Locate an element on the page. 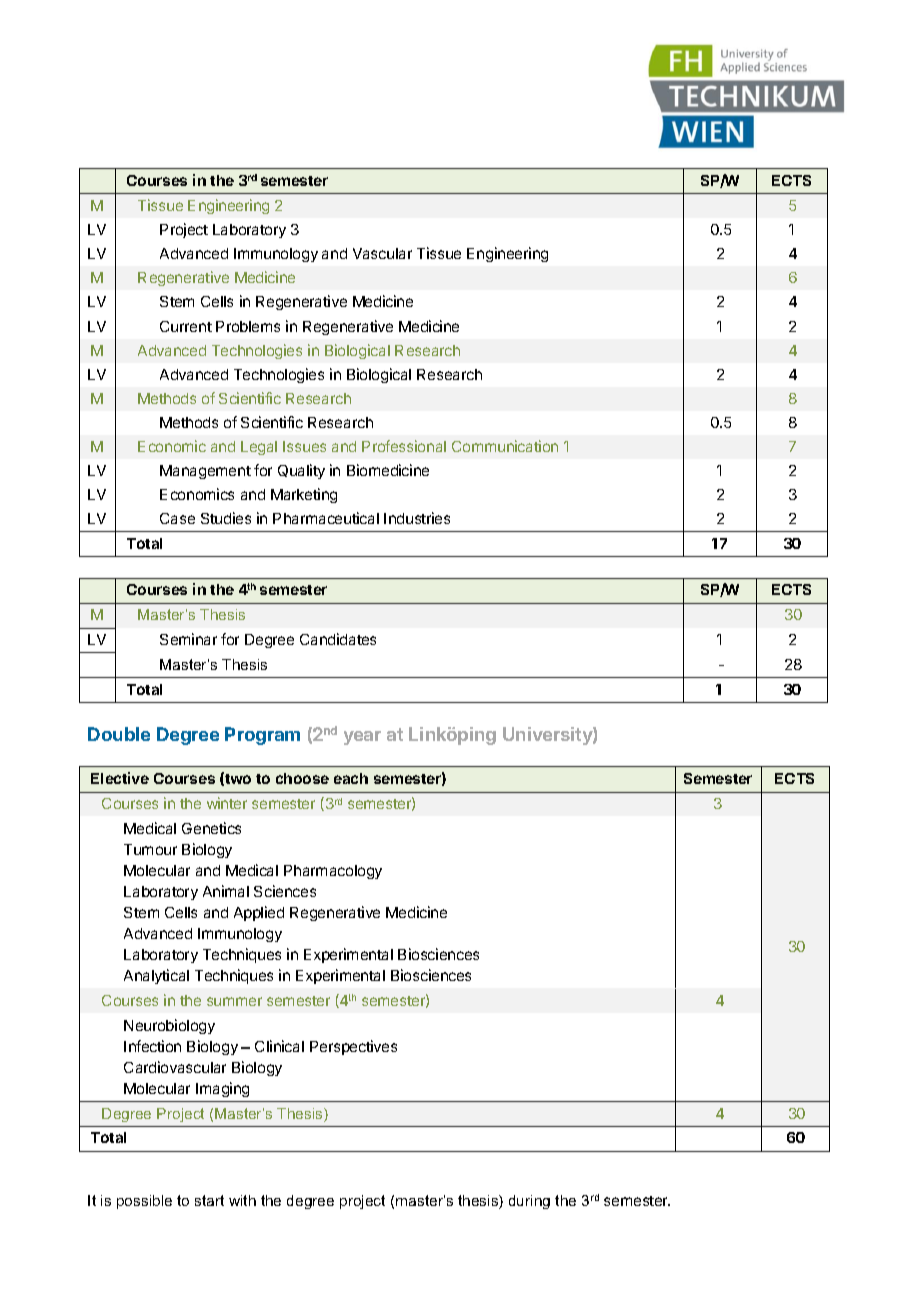 The width and height of the image is (924, 1308). each is located at coordinates (351, 778).
